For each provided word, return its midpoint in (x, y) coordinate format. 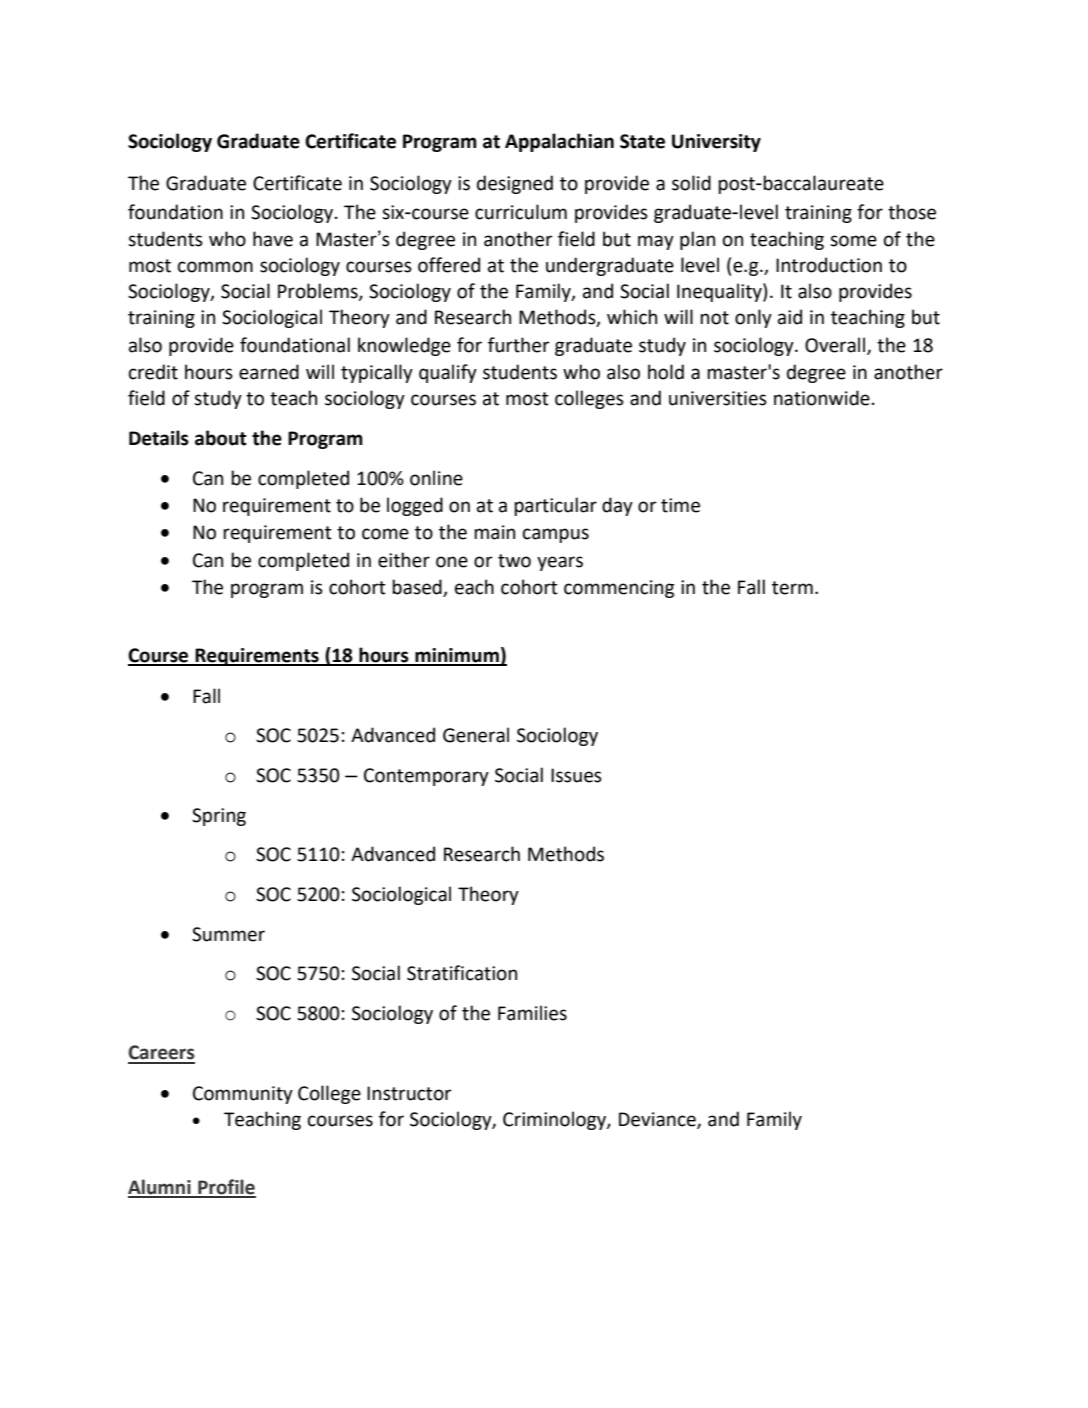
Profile (226, 1188)
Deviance (658, 1120)
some (853, 241)
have (273, 239)
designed (515, 184)
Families (532, 1013)
